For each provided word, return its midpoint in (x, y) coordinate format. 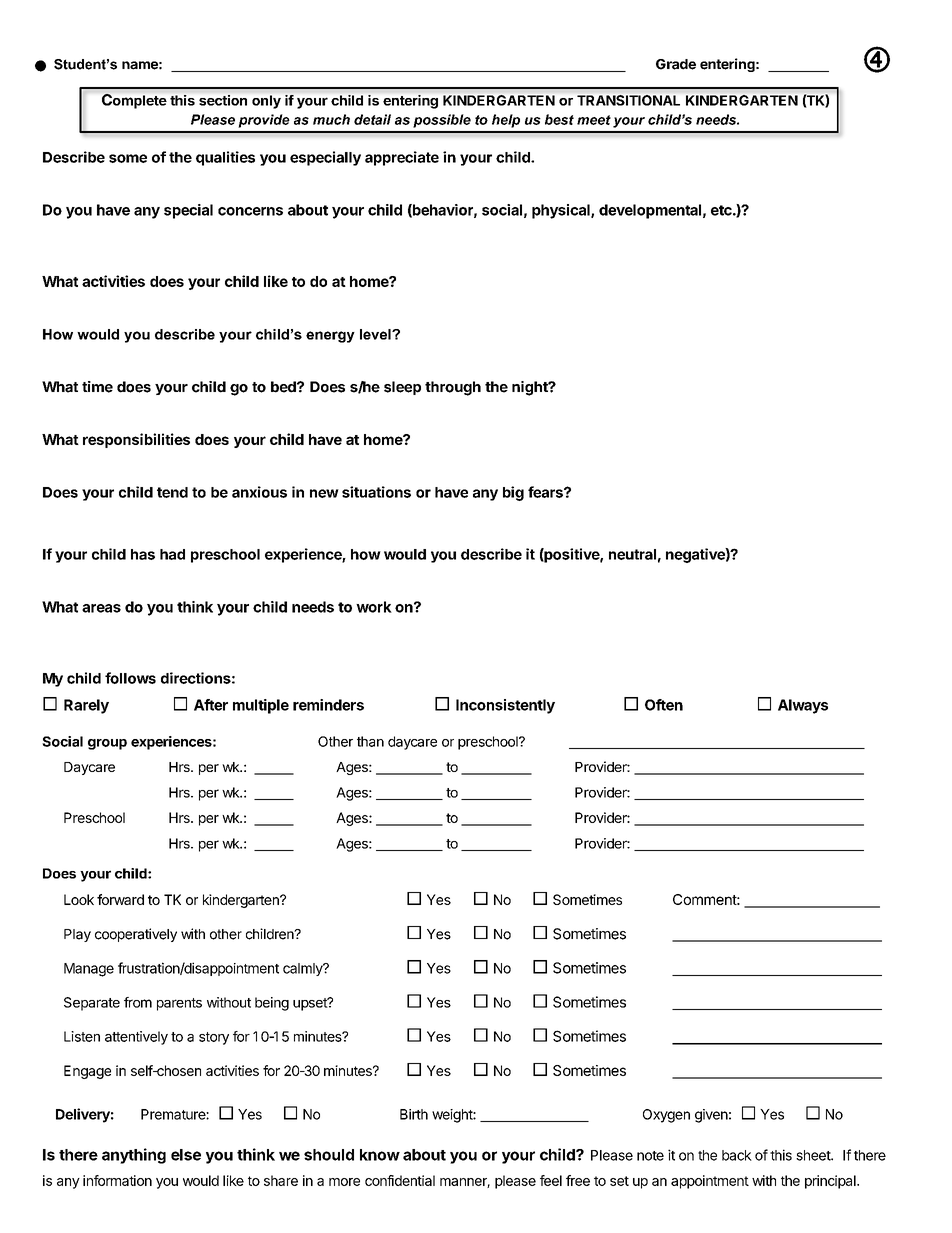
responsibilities (136, 440)
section (223, 100)
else (186, 1155)
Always (803, 706)
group (107, 744)
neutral (632, 554)
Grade (676, 64)
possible (442, 121)
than (370, 741)
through (453, 388)
